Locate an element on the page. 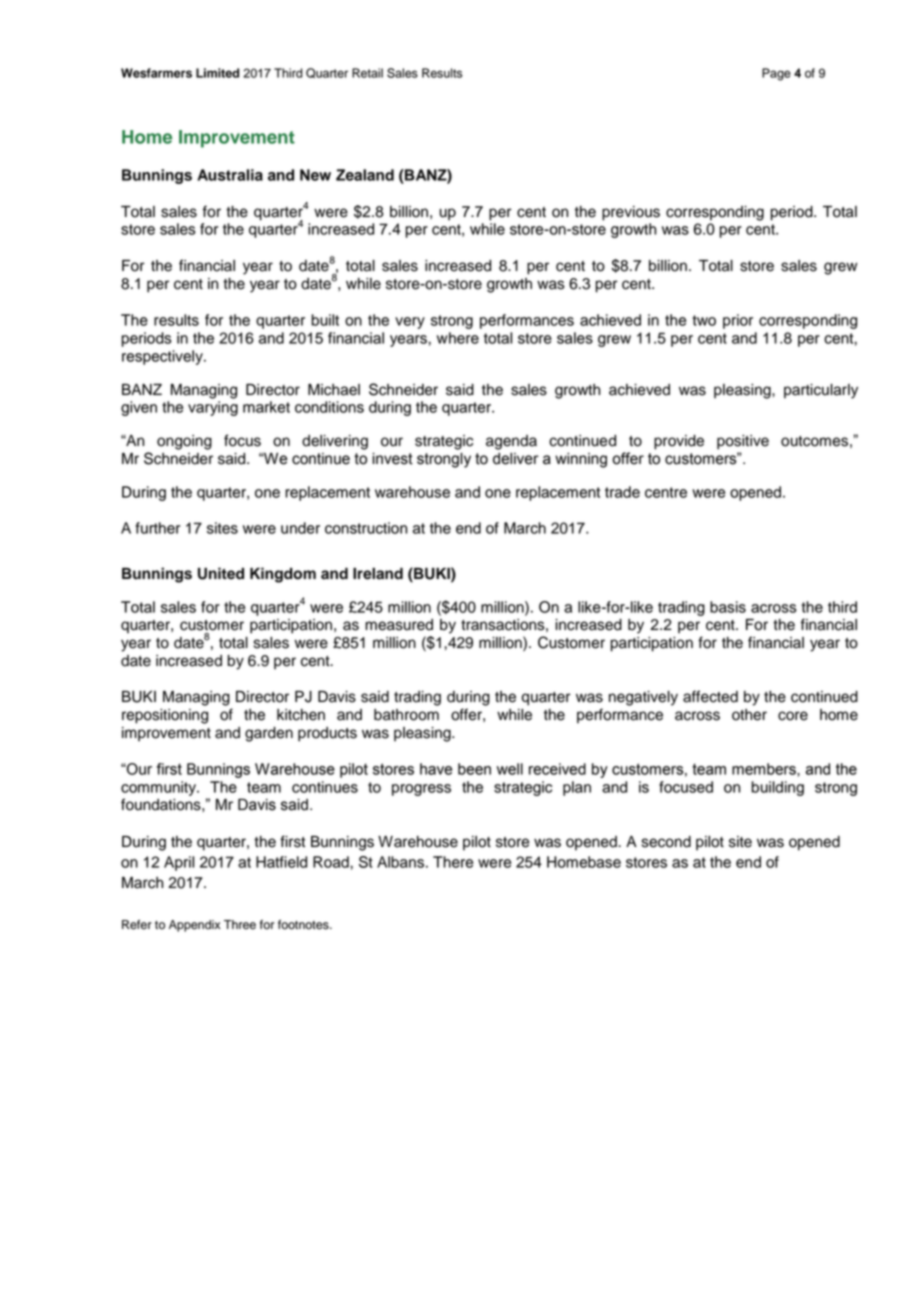 The height and width of the image is (1308, 924). further is located at coordinates (158, 528).
